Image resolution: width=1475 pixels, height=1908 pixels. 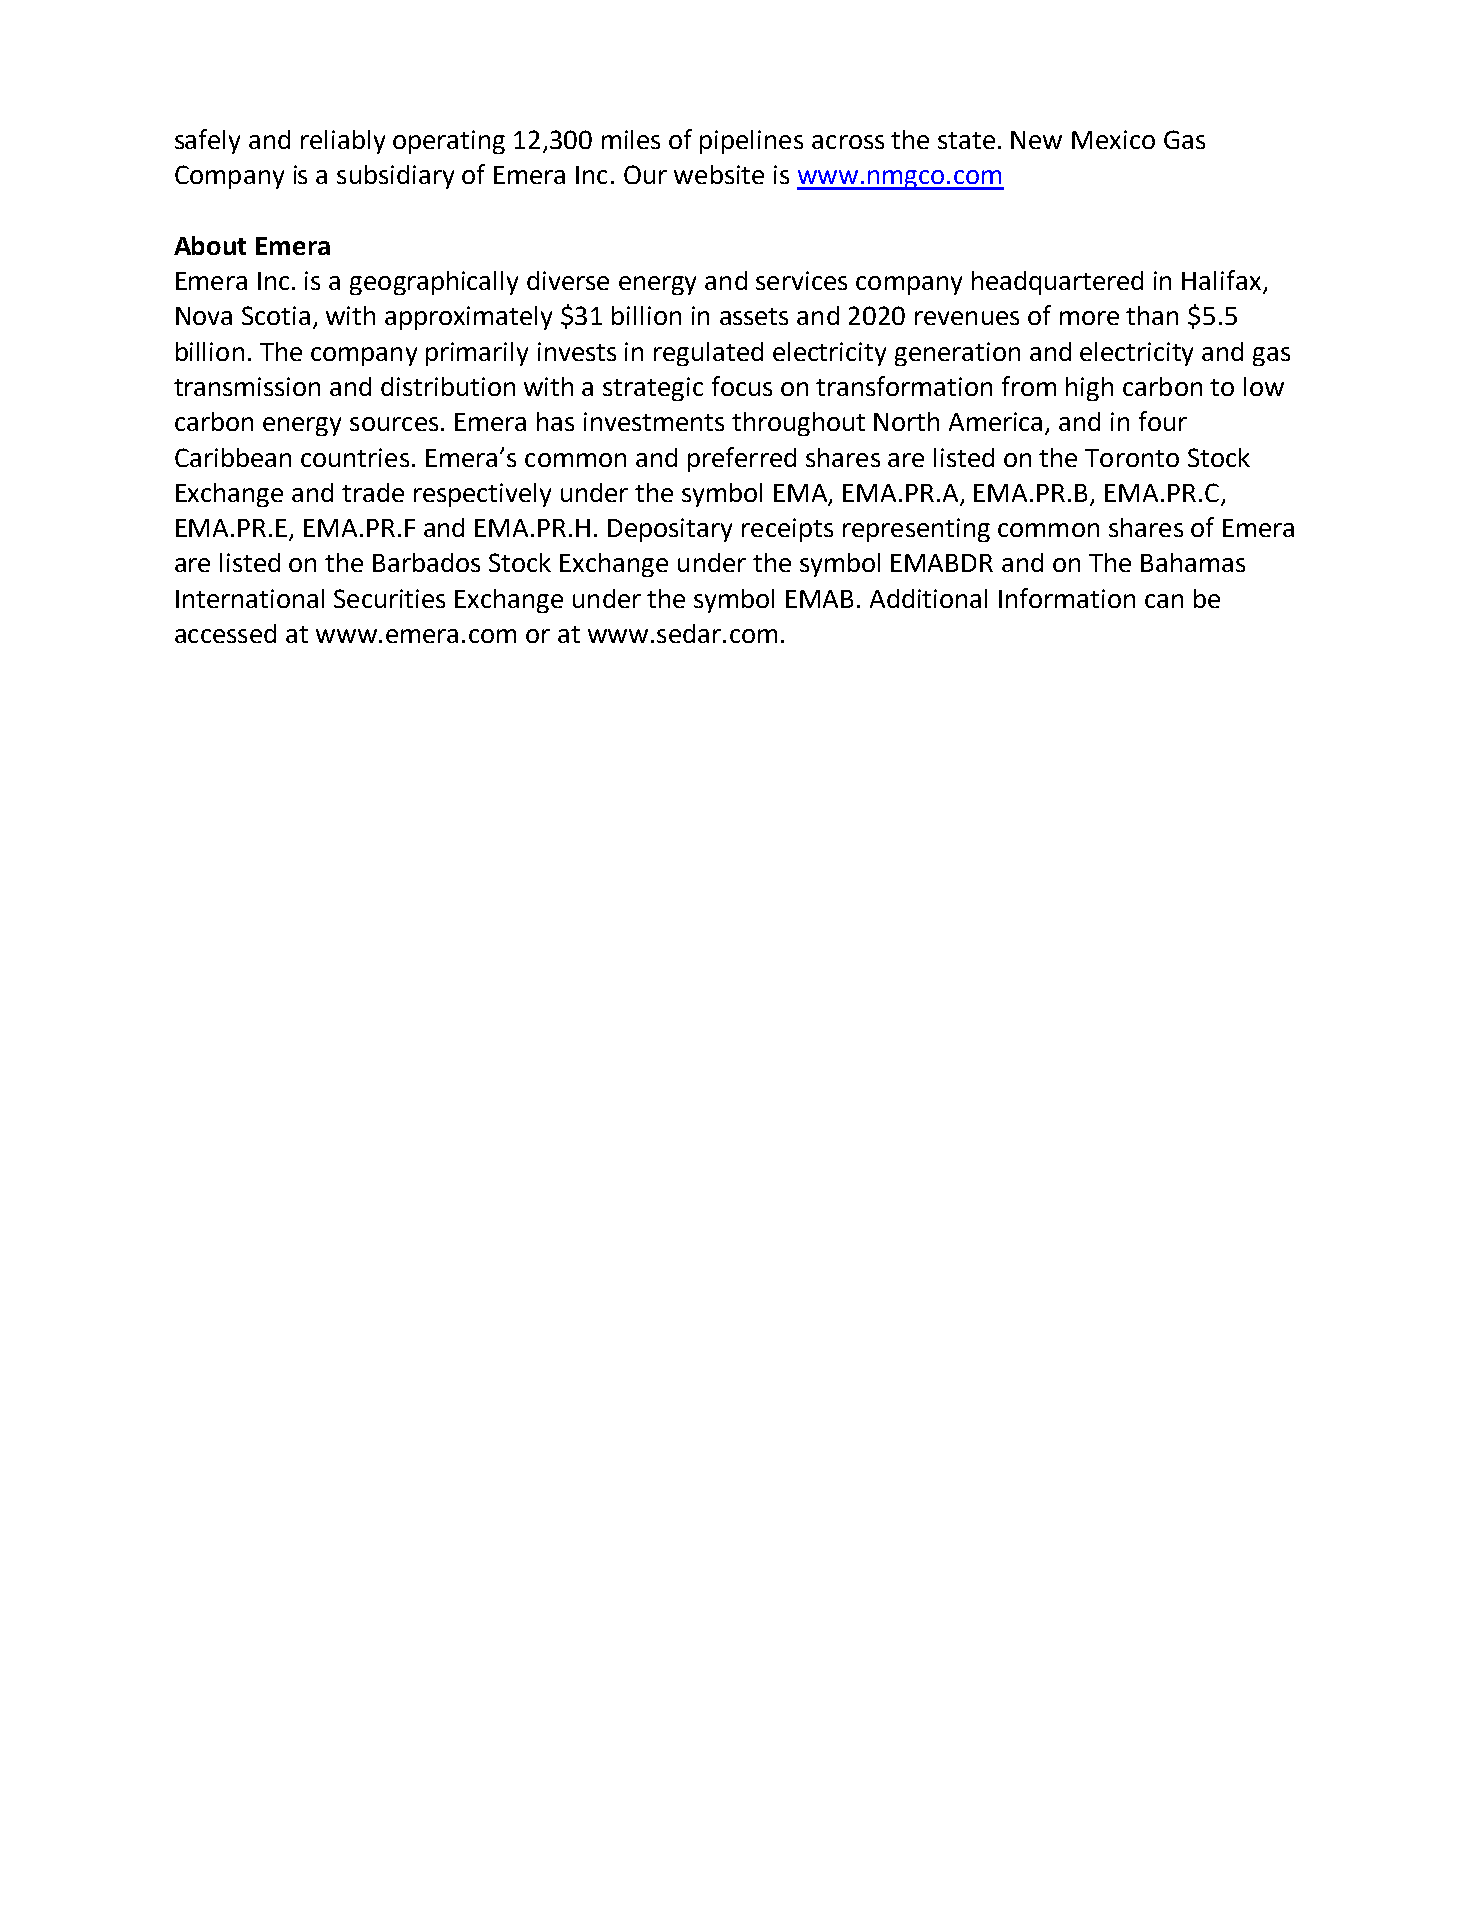 What do you see at coordinates (1089, 318) in the page?
I see `more` at bounding box center [1089, 318].
